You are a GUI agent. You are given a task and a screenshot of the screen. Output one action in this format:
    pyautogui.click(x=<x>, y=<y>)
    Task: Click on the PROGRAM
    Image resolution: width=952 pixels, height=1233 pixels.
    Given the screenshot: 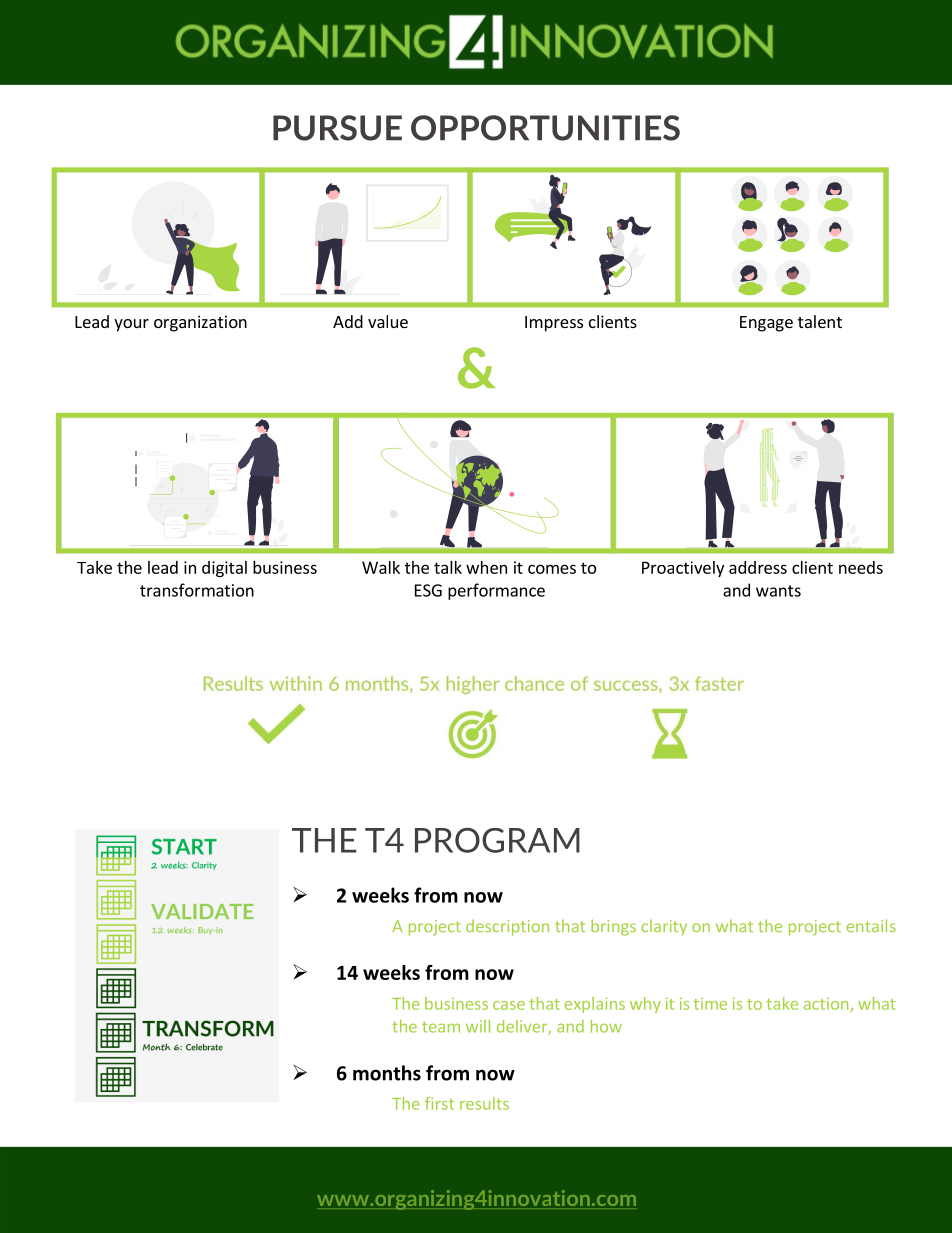 What is the action you would take?
    pyautogui.click(x=497, y=840)
